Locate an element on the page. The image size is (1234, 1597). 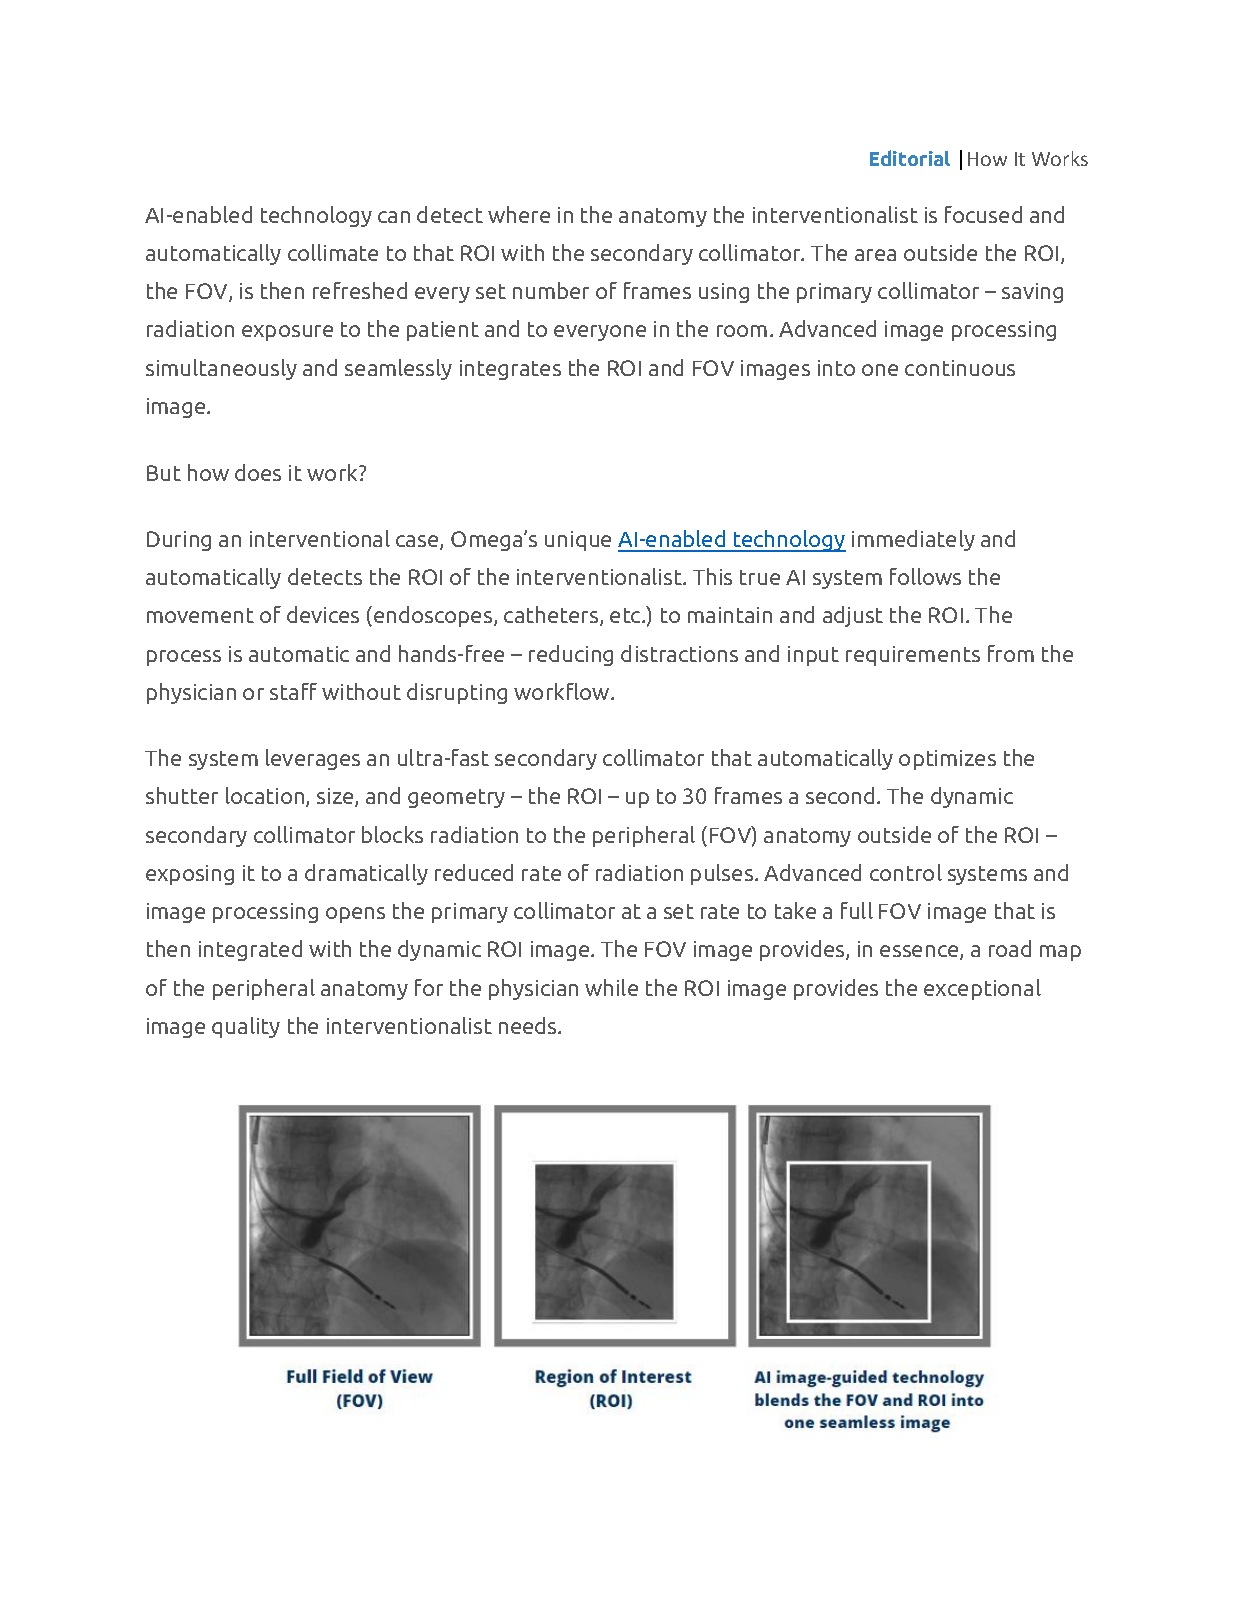
quality is located at coordinates (246, 1027).
